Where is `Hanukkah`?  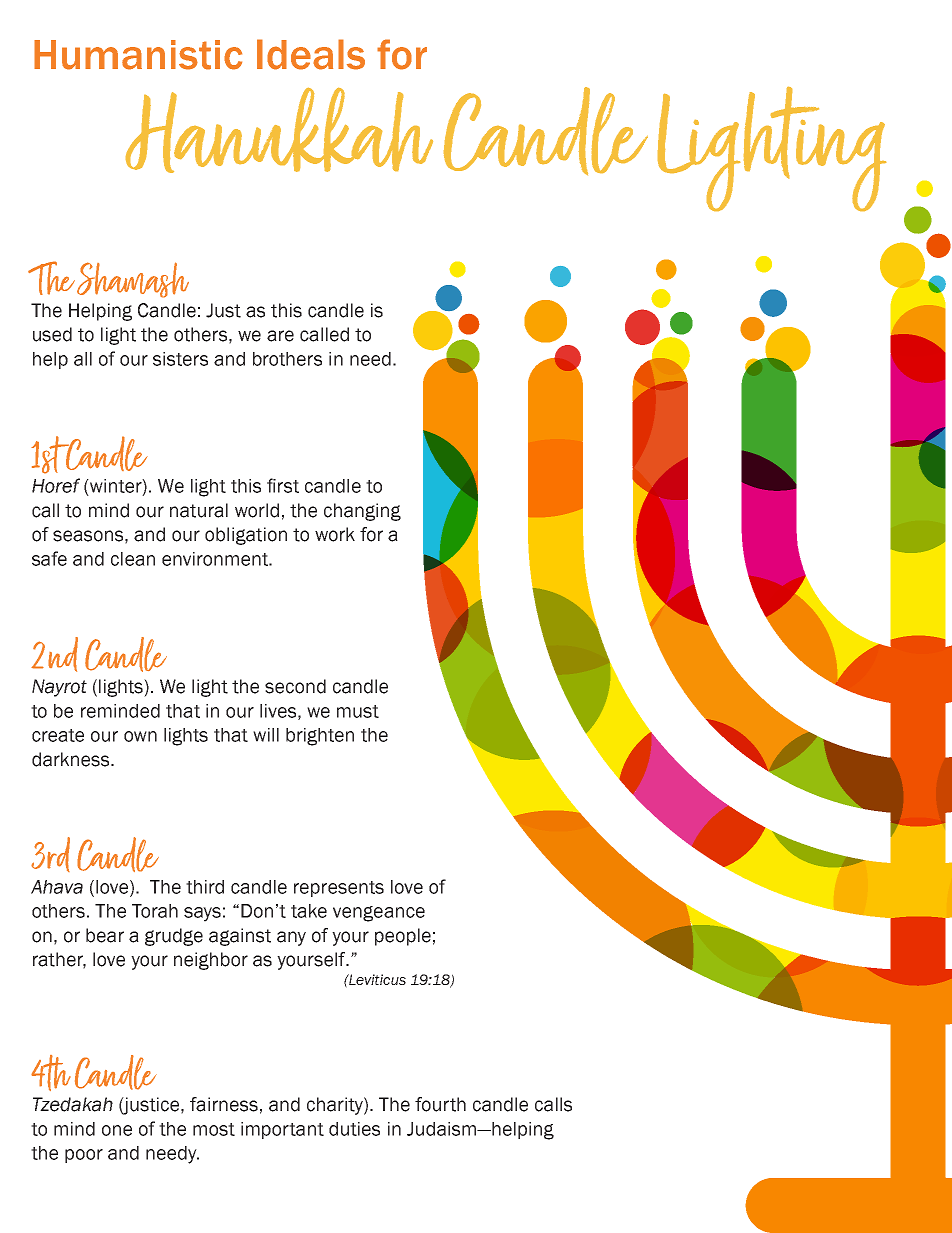
Hanukkah is located at coordinates (279, 130).
